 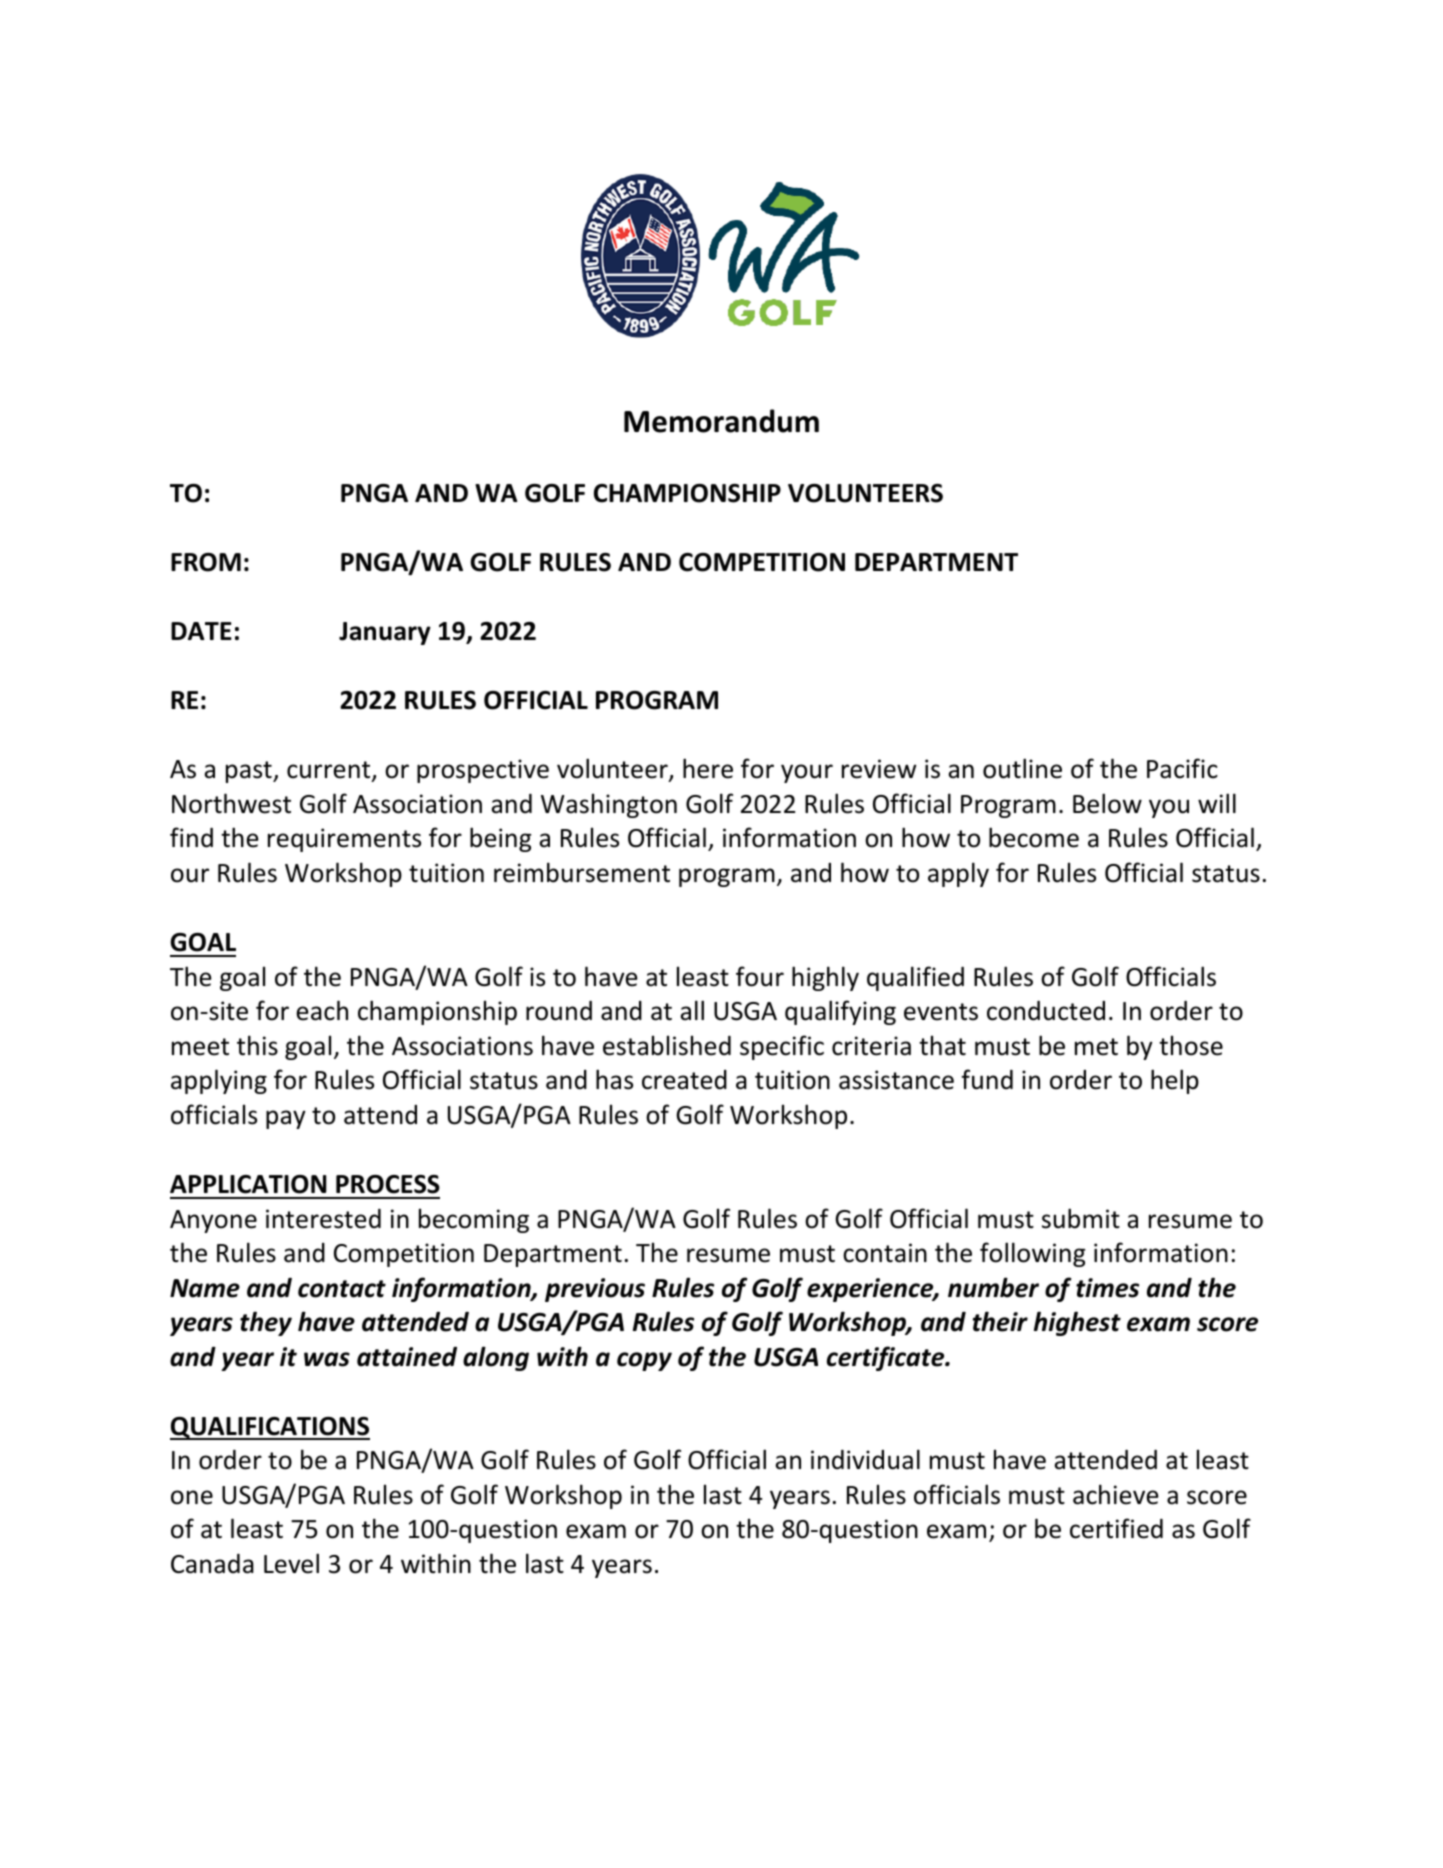 I want to click on Level, so click(x=291, y=1563).
